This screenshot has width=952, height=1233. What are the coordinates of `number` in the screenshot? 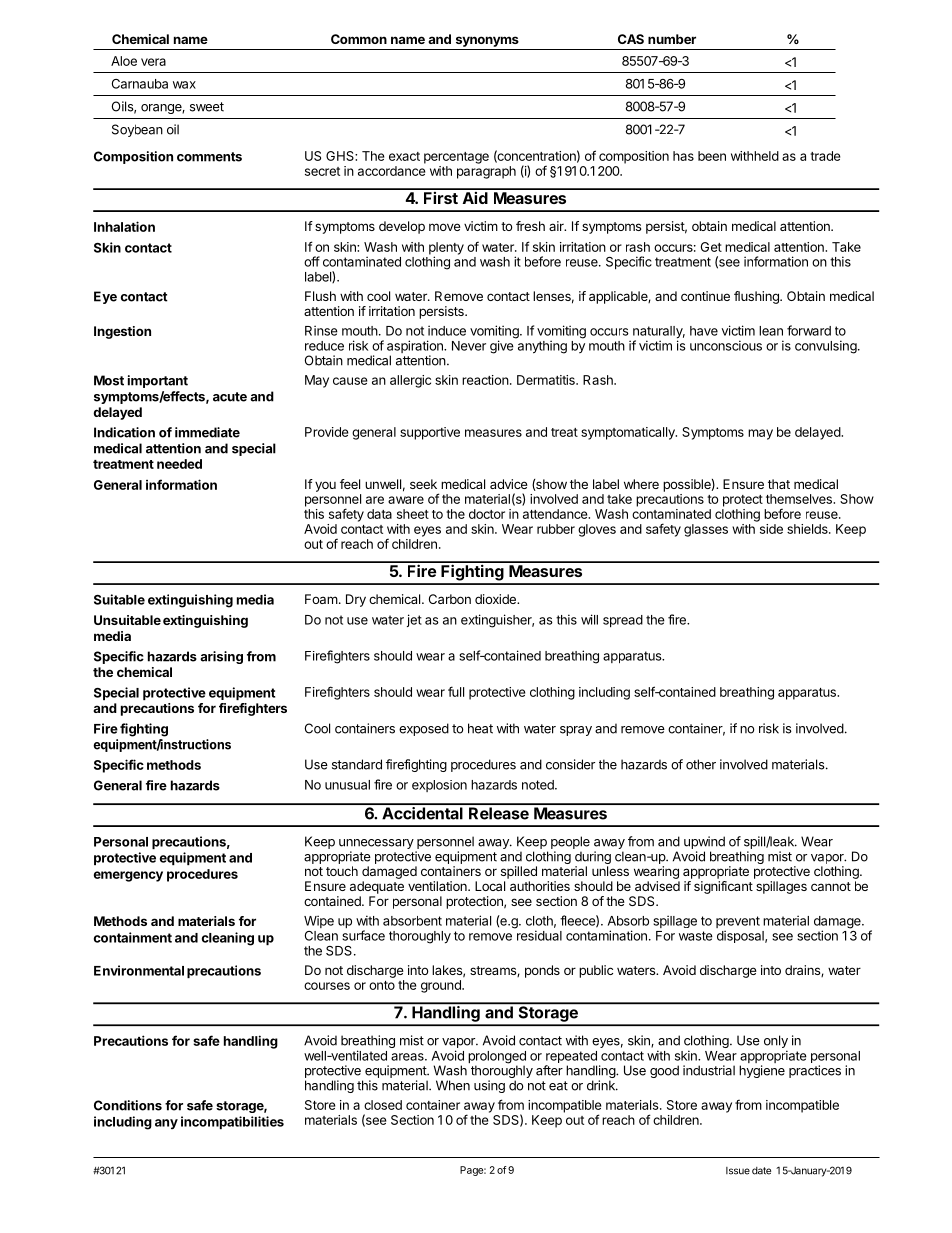 It's located at (672, 39).
